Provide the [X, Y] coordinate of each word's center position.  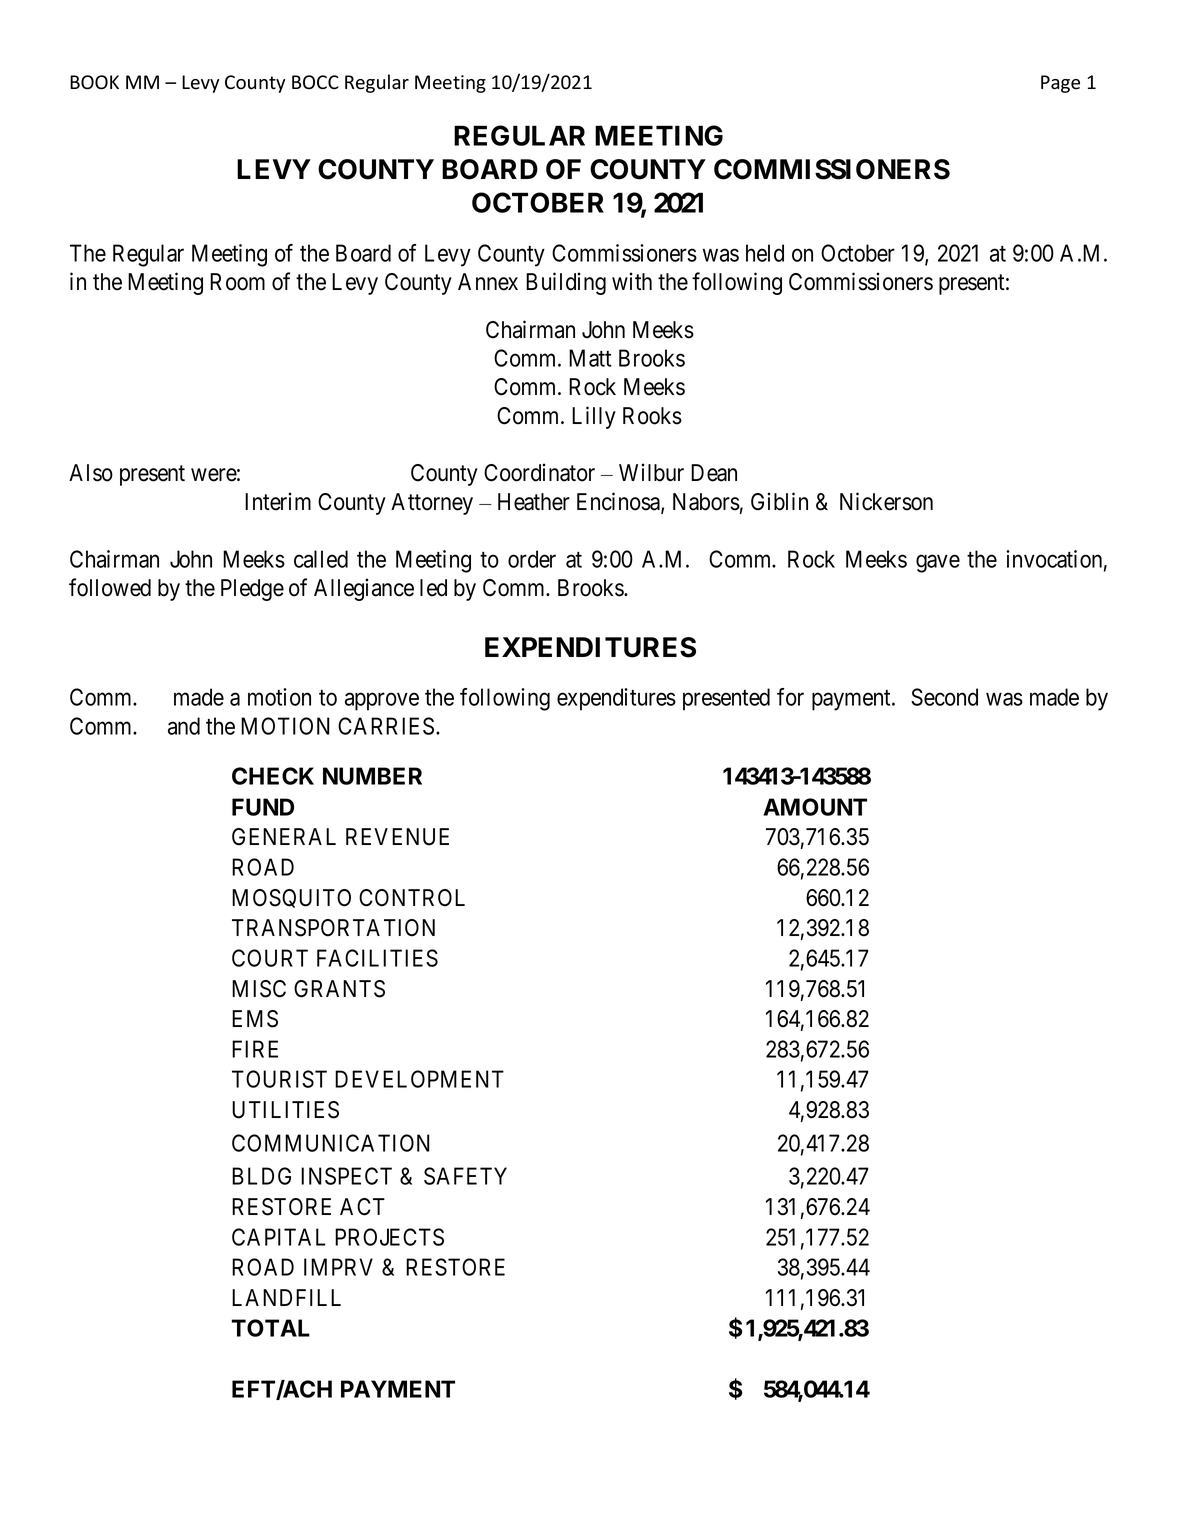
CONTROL [412, 898]
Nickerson [886, 501]
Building [566, 283]
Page [1060, 84]
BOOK [94, 82]
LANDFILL [286, 1297]
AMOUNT [815, 807]
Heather [534, 502]
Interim [278, 501]
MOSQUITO [291, 898]
